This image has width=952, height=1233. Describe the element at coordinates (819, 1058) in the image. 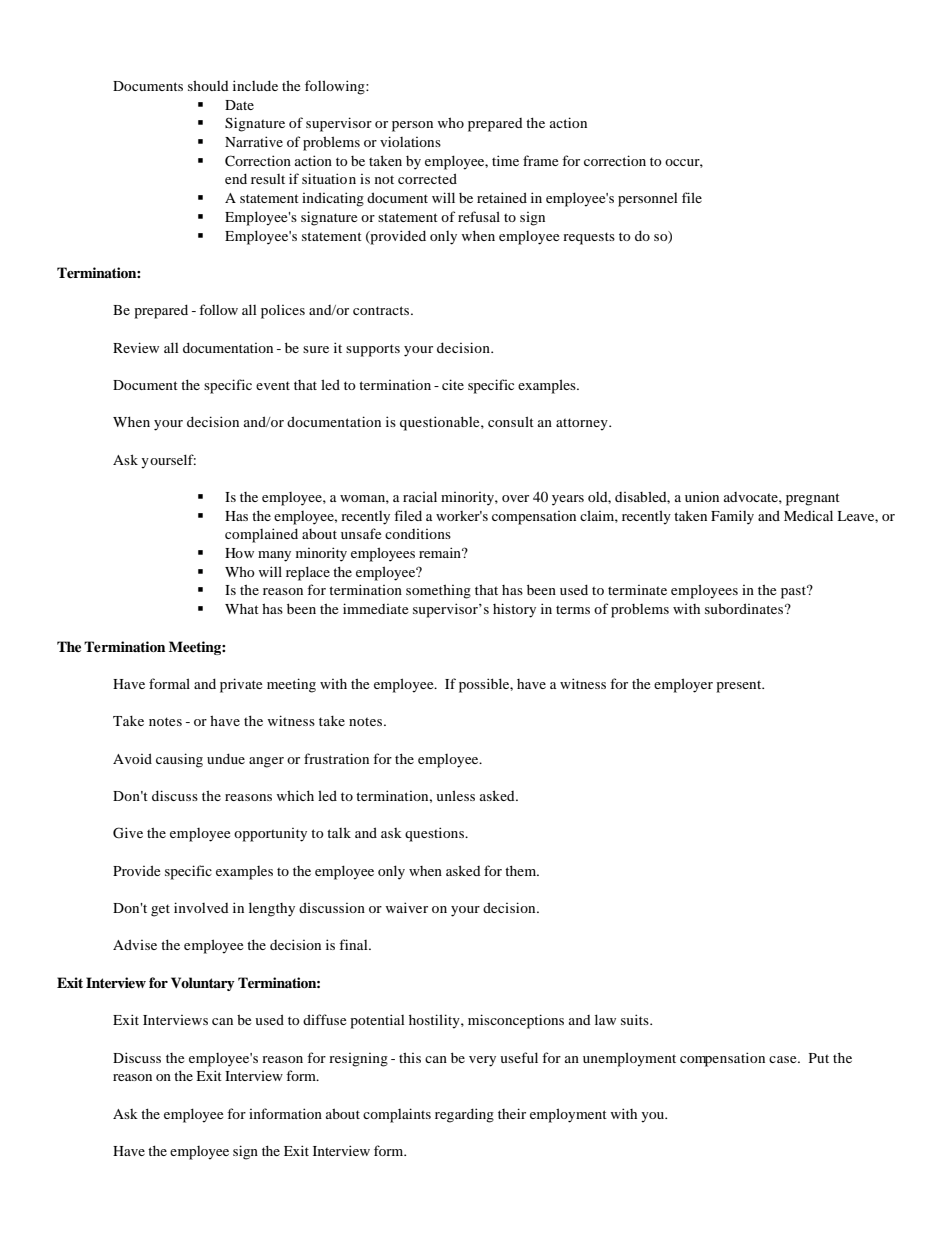

I see `Put` at that location.
